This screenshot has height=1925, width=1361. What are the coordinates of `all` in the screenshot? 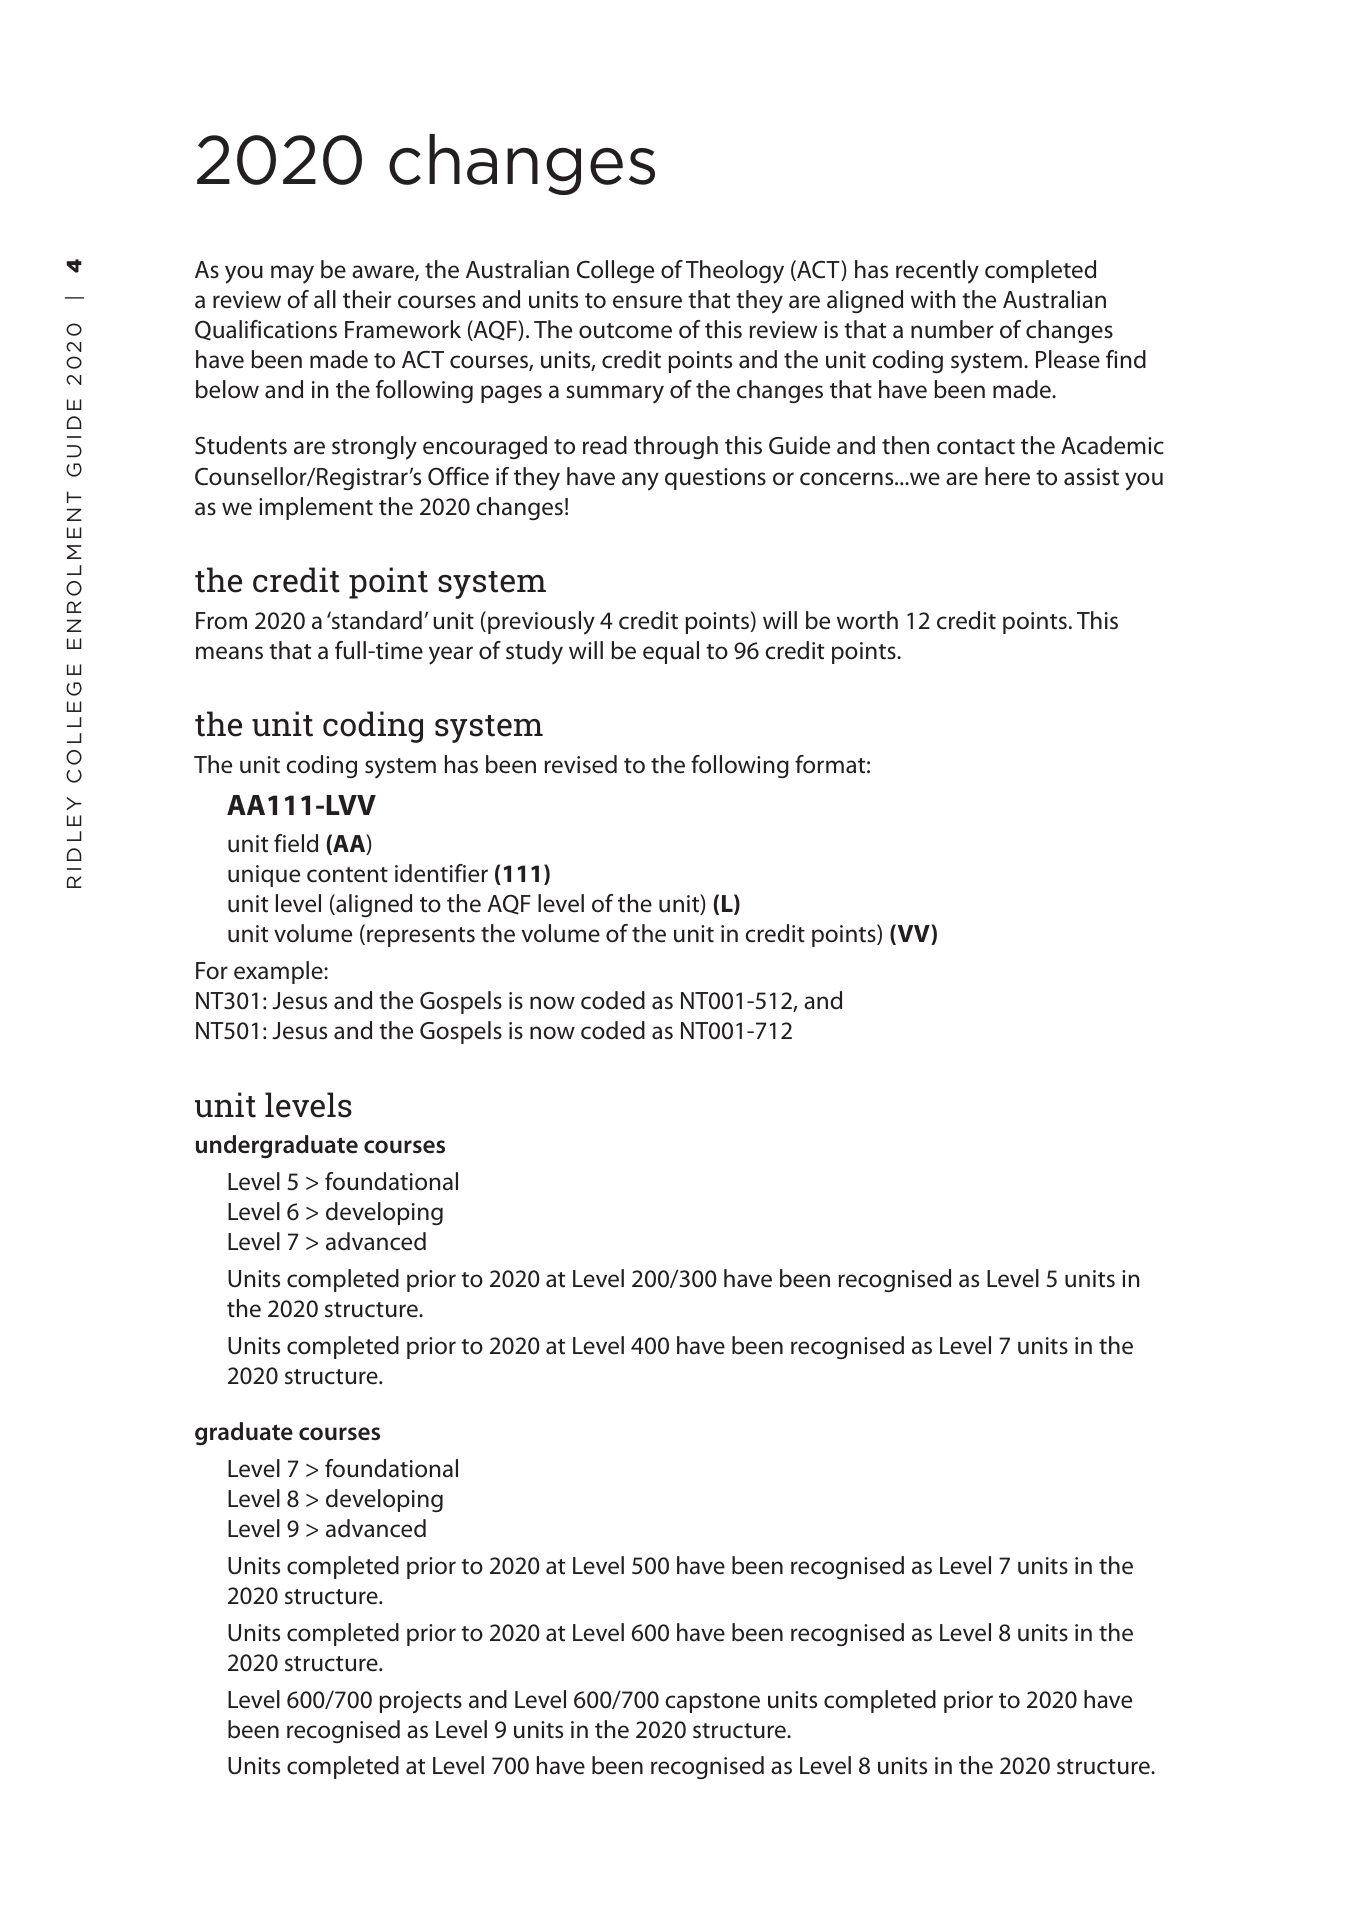 It's located at (325, 299).
